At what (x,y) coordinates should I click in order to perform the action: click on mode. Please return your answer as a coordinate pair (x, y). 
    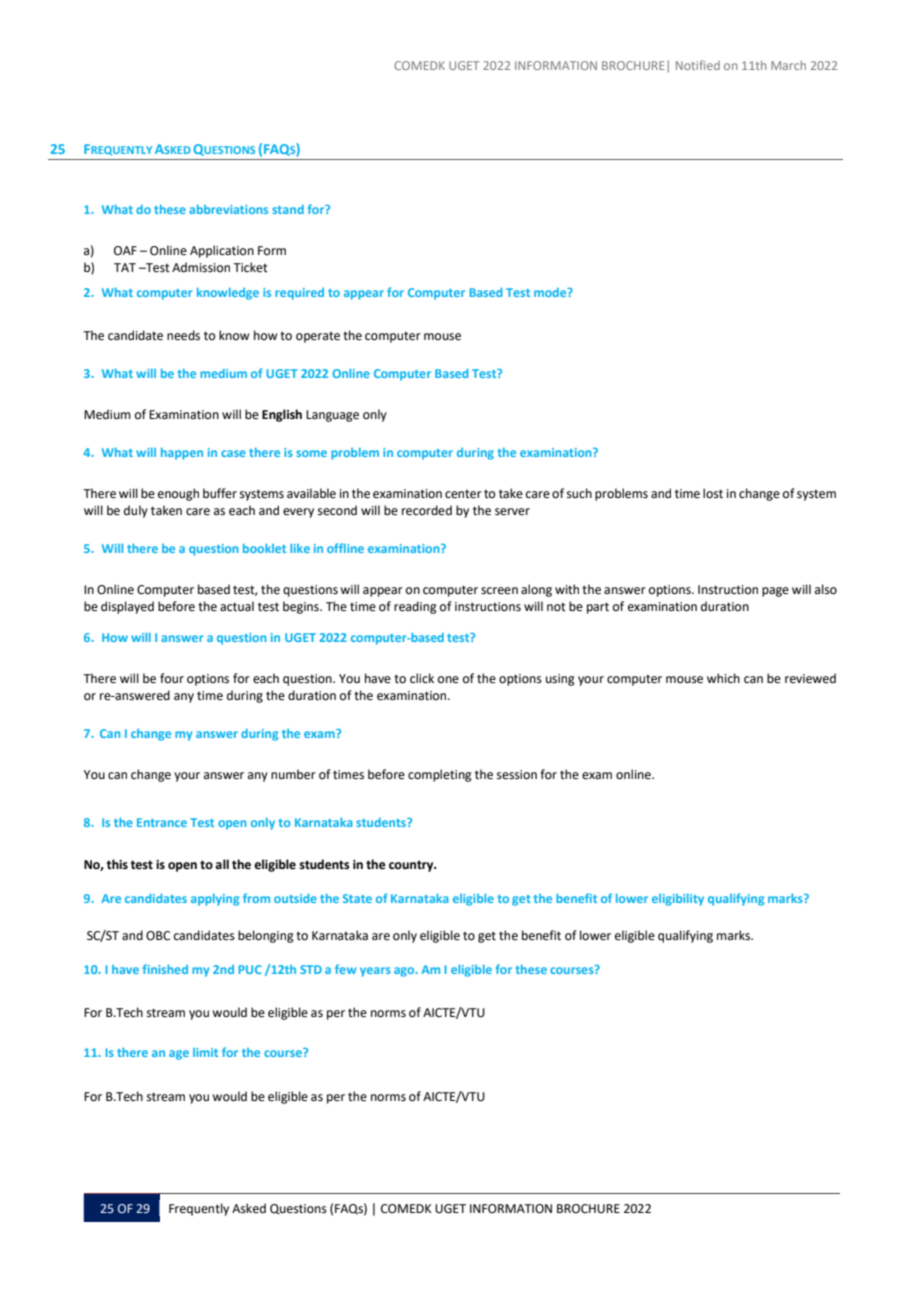
    Looking at the image, I should click on (551, 292).
